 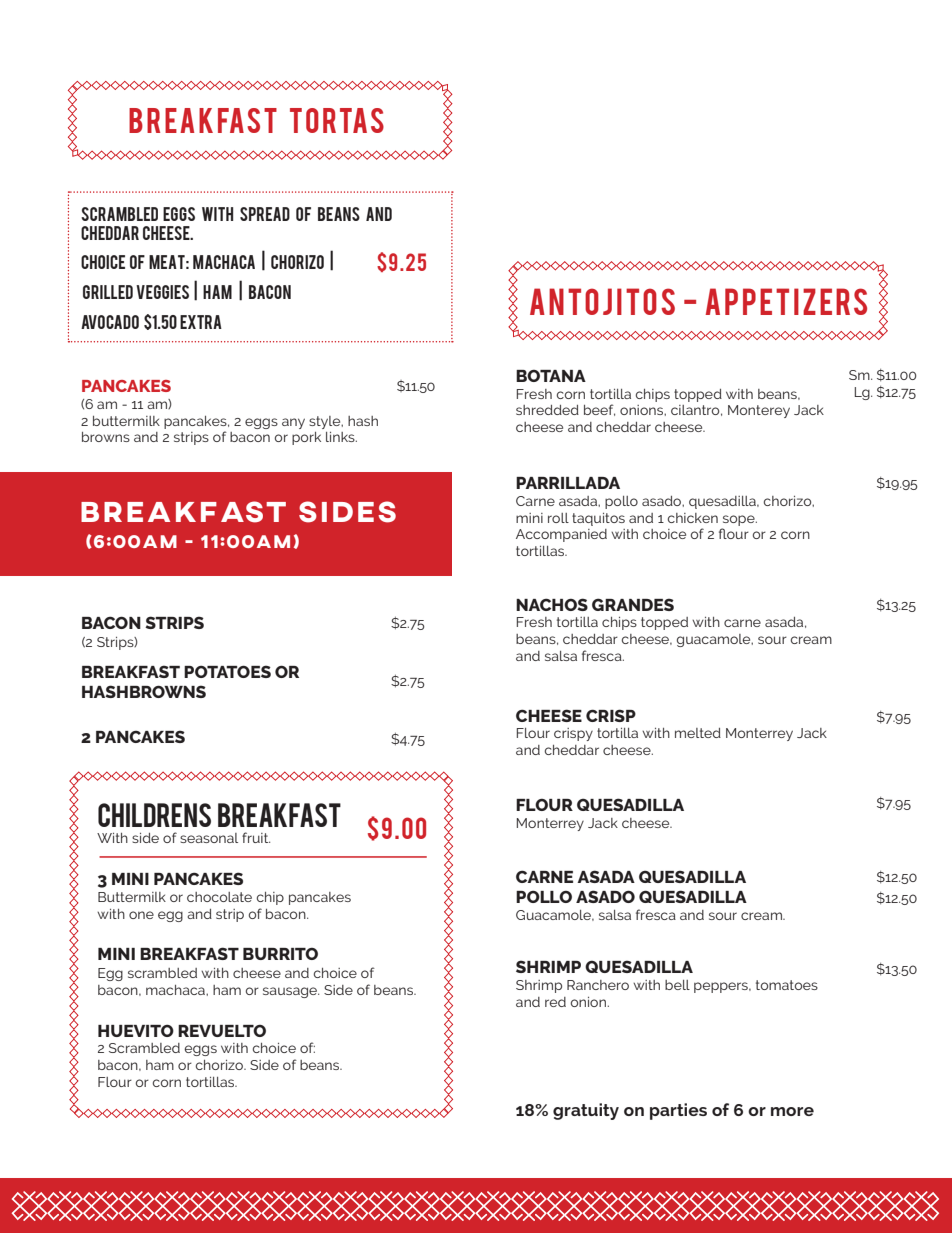 What do you see at coordinates (558, 518) in the page?
I see `roll` at bounding box center [558, 518].
